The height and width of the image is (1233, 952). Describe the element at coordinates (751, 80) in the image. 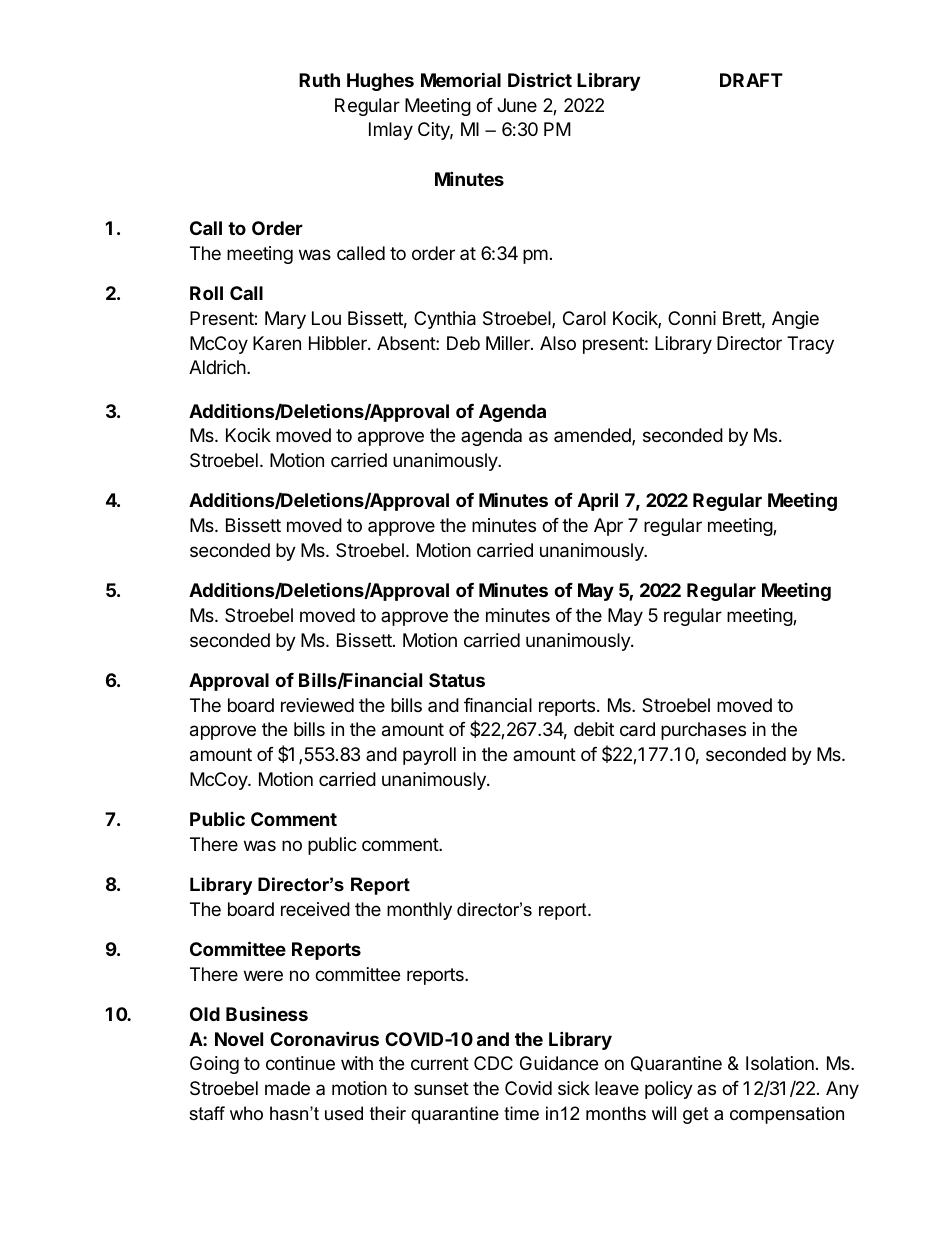

I see `DRAFT` at that location.
